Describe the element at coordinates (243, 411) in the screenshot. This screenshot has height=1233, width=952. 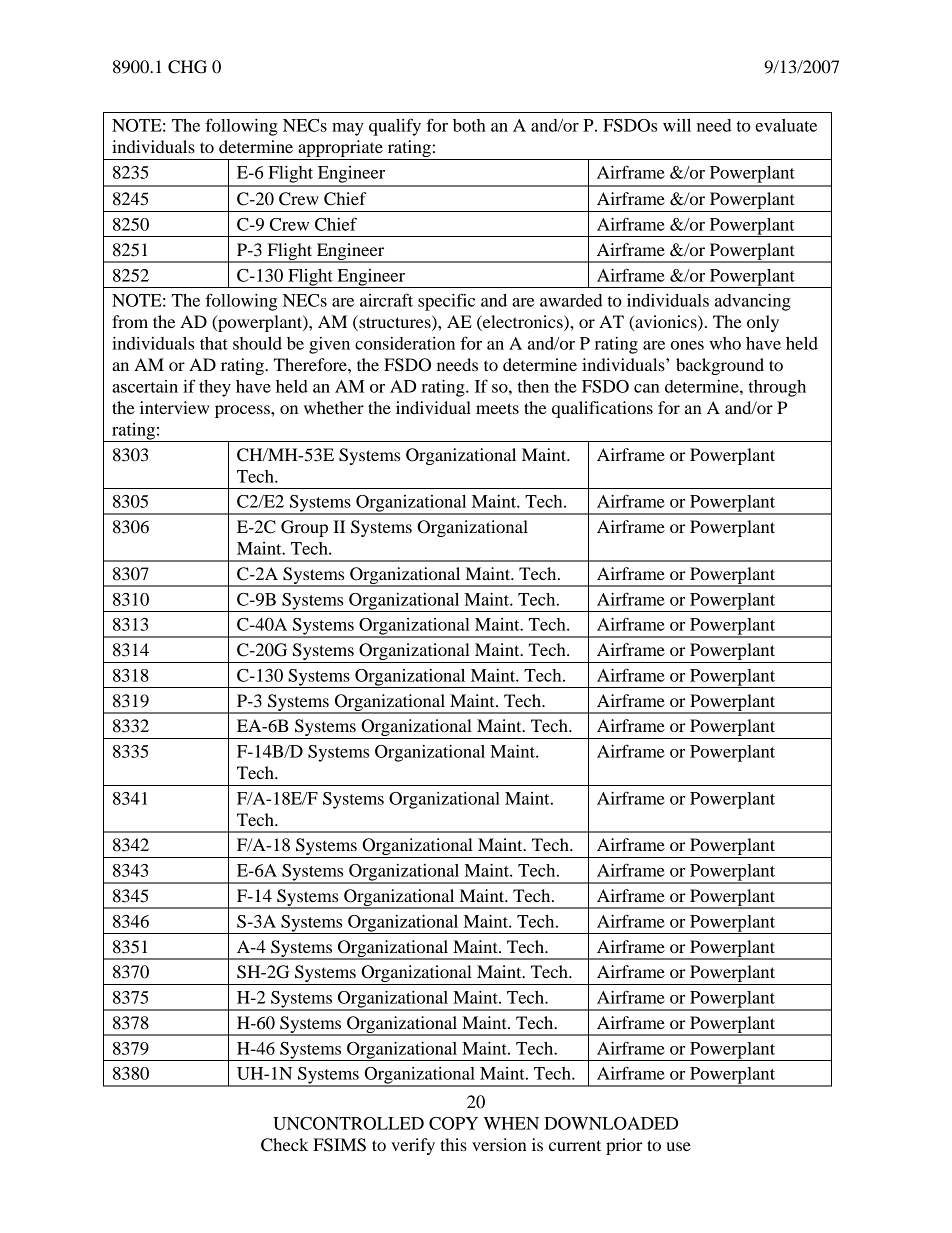
I see `process` at that location.
